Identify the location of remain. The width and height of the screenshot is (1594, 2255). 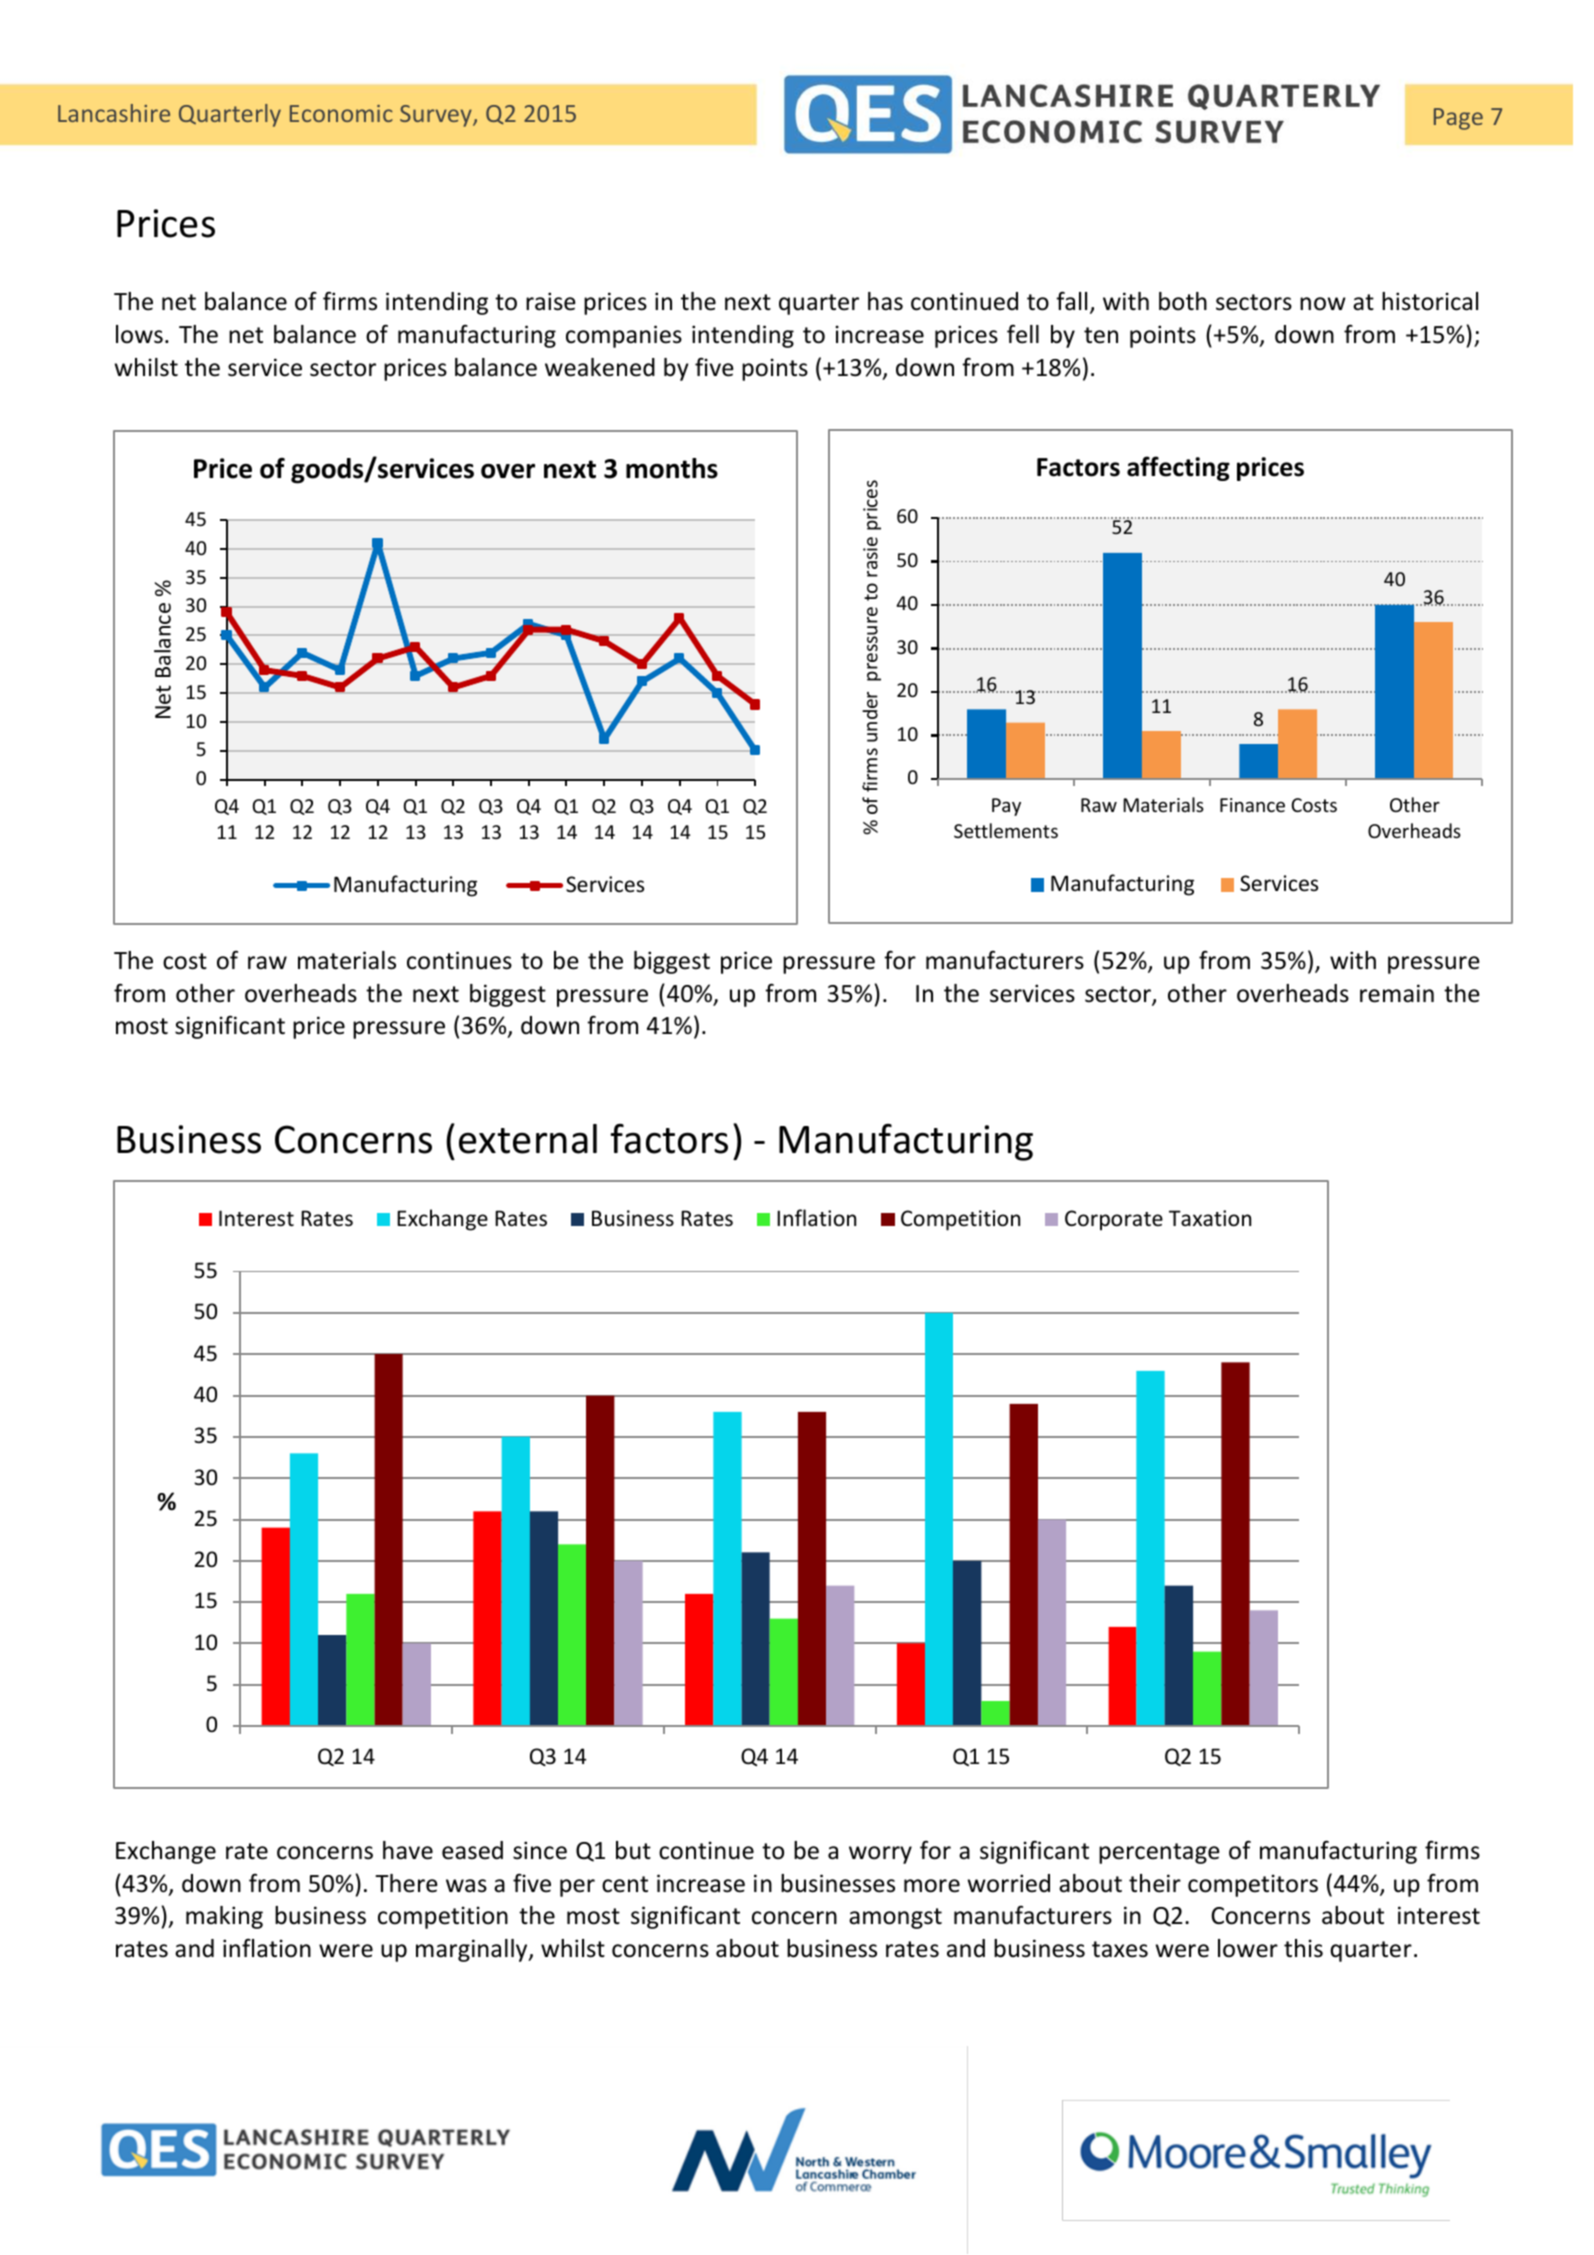
(1397, 993).
